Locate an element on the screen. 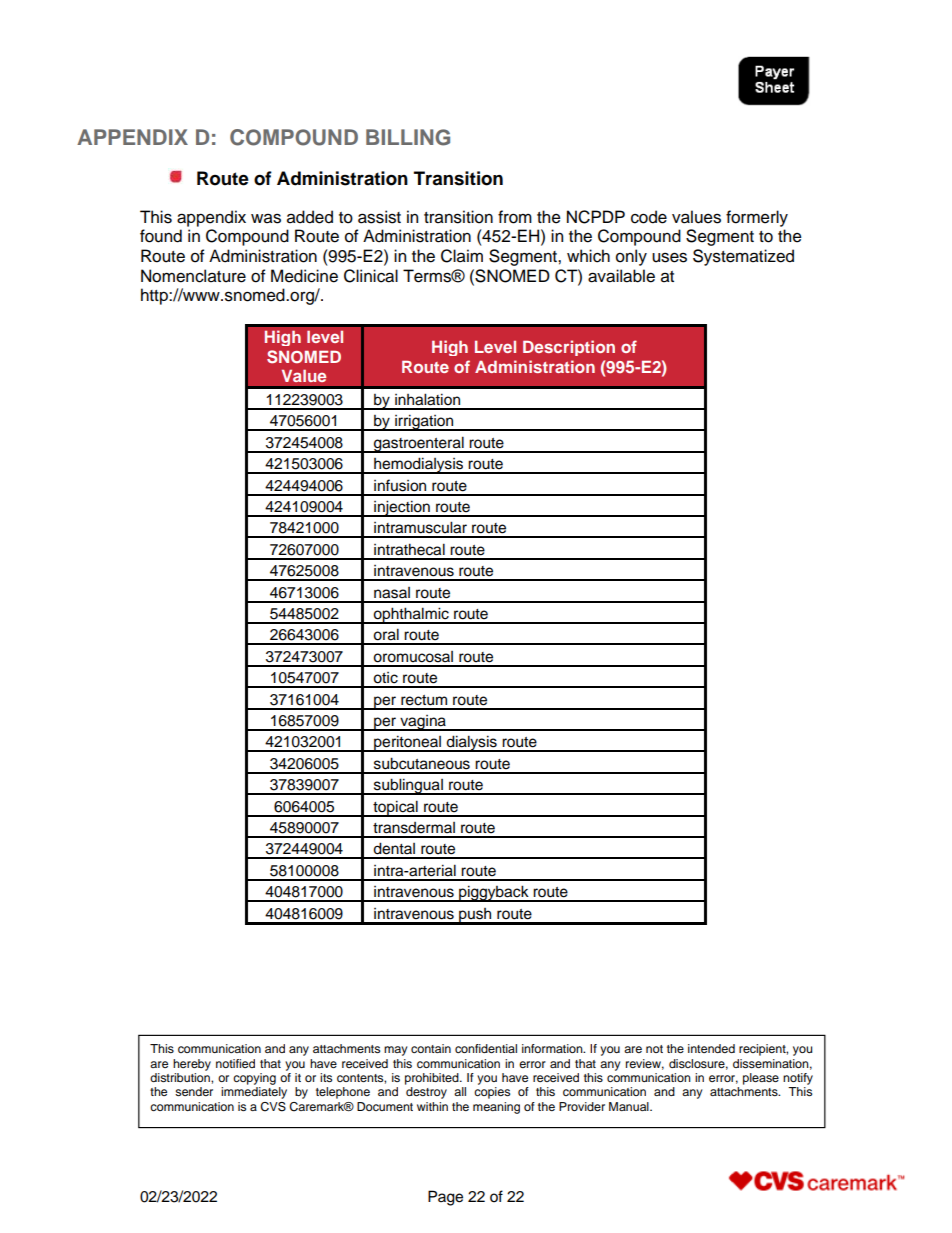 The image size is (952, 1233). Page is located at coordinates (445, 1198).
